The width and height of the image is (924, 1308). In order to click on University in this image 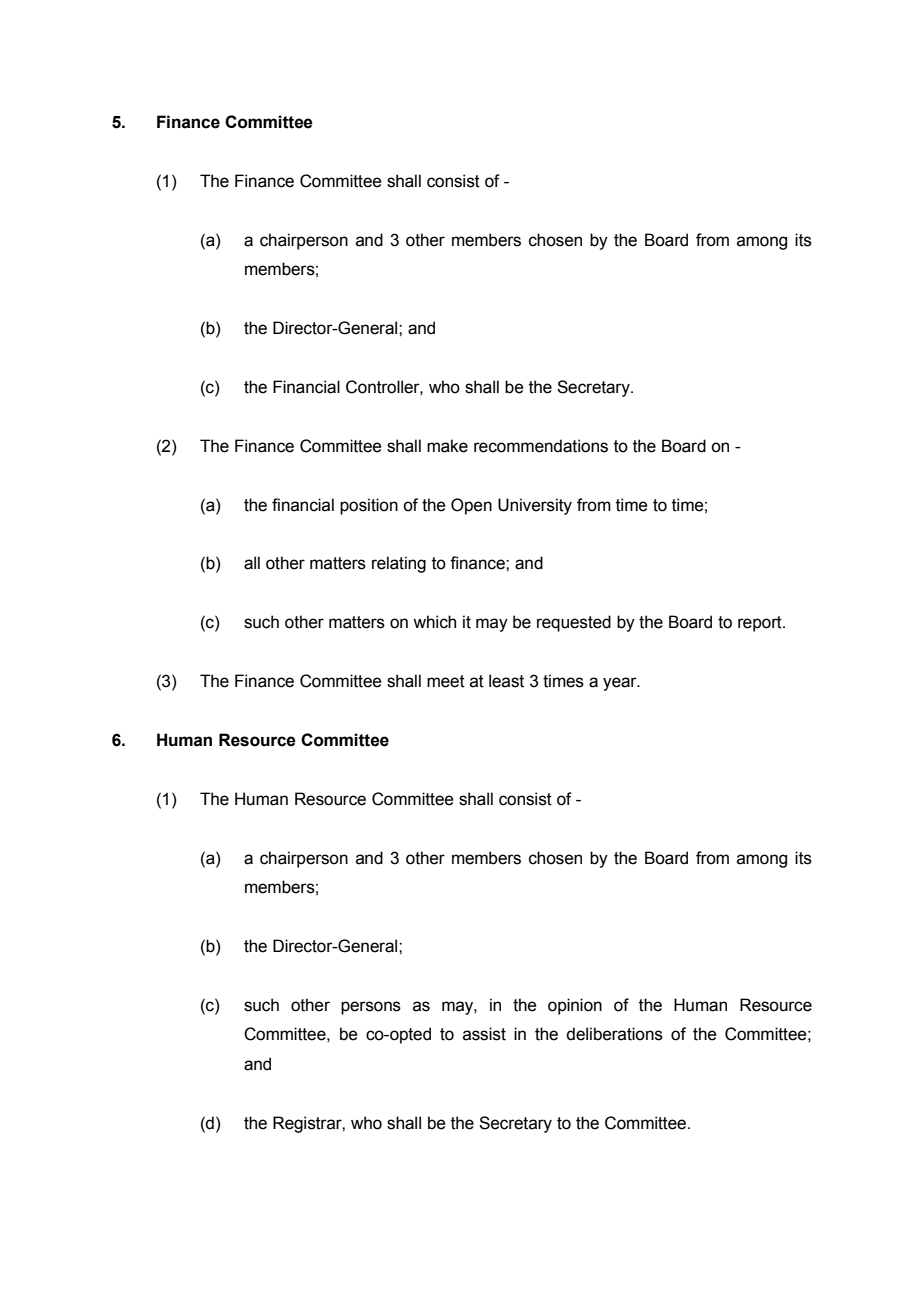, I will do `click(535, 506)`.
